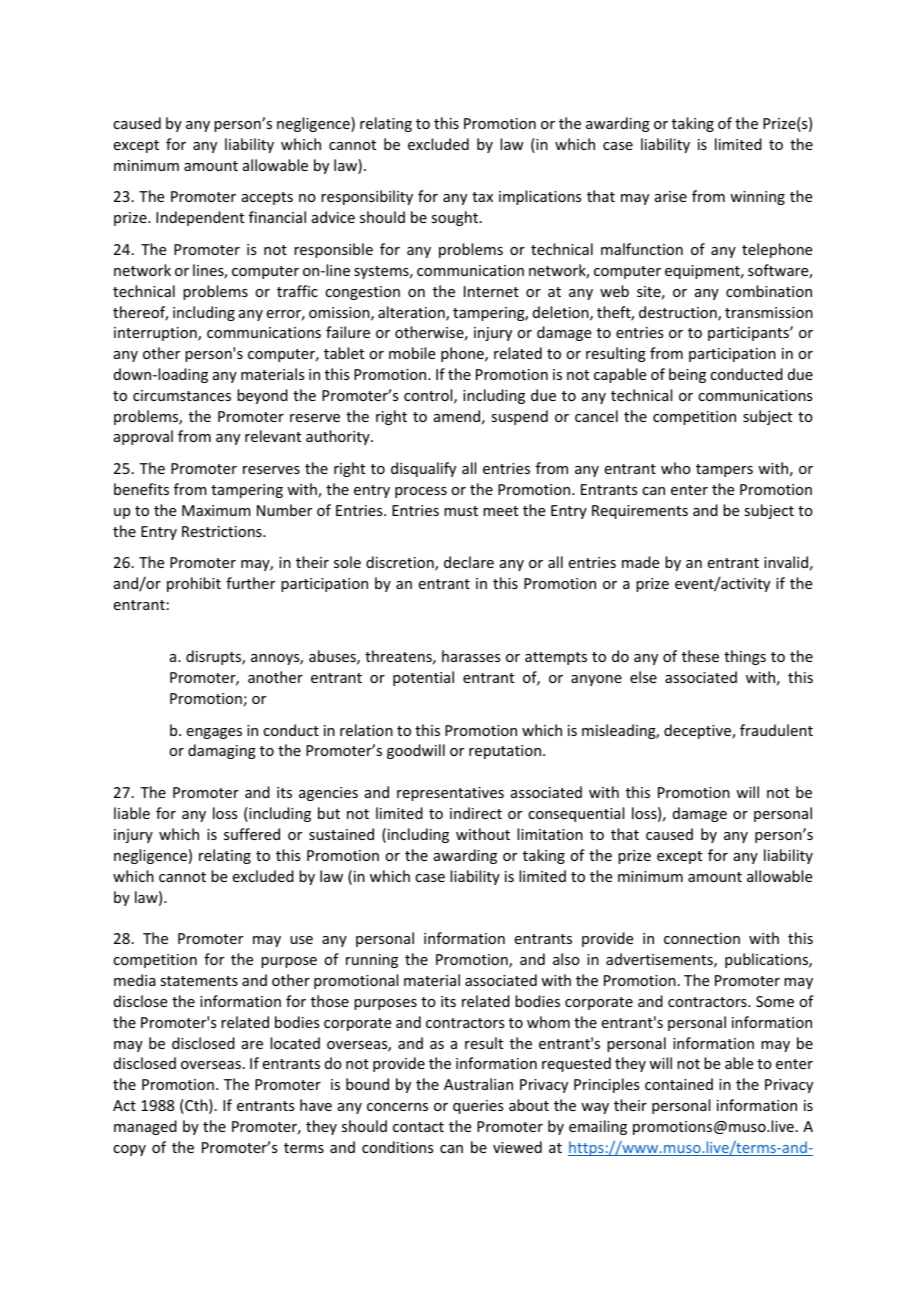 The height and width of the screenshot is (1308, 924). I want to click on damaging, so click(222, 751).
